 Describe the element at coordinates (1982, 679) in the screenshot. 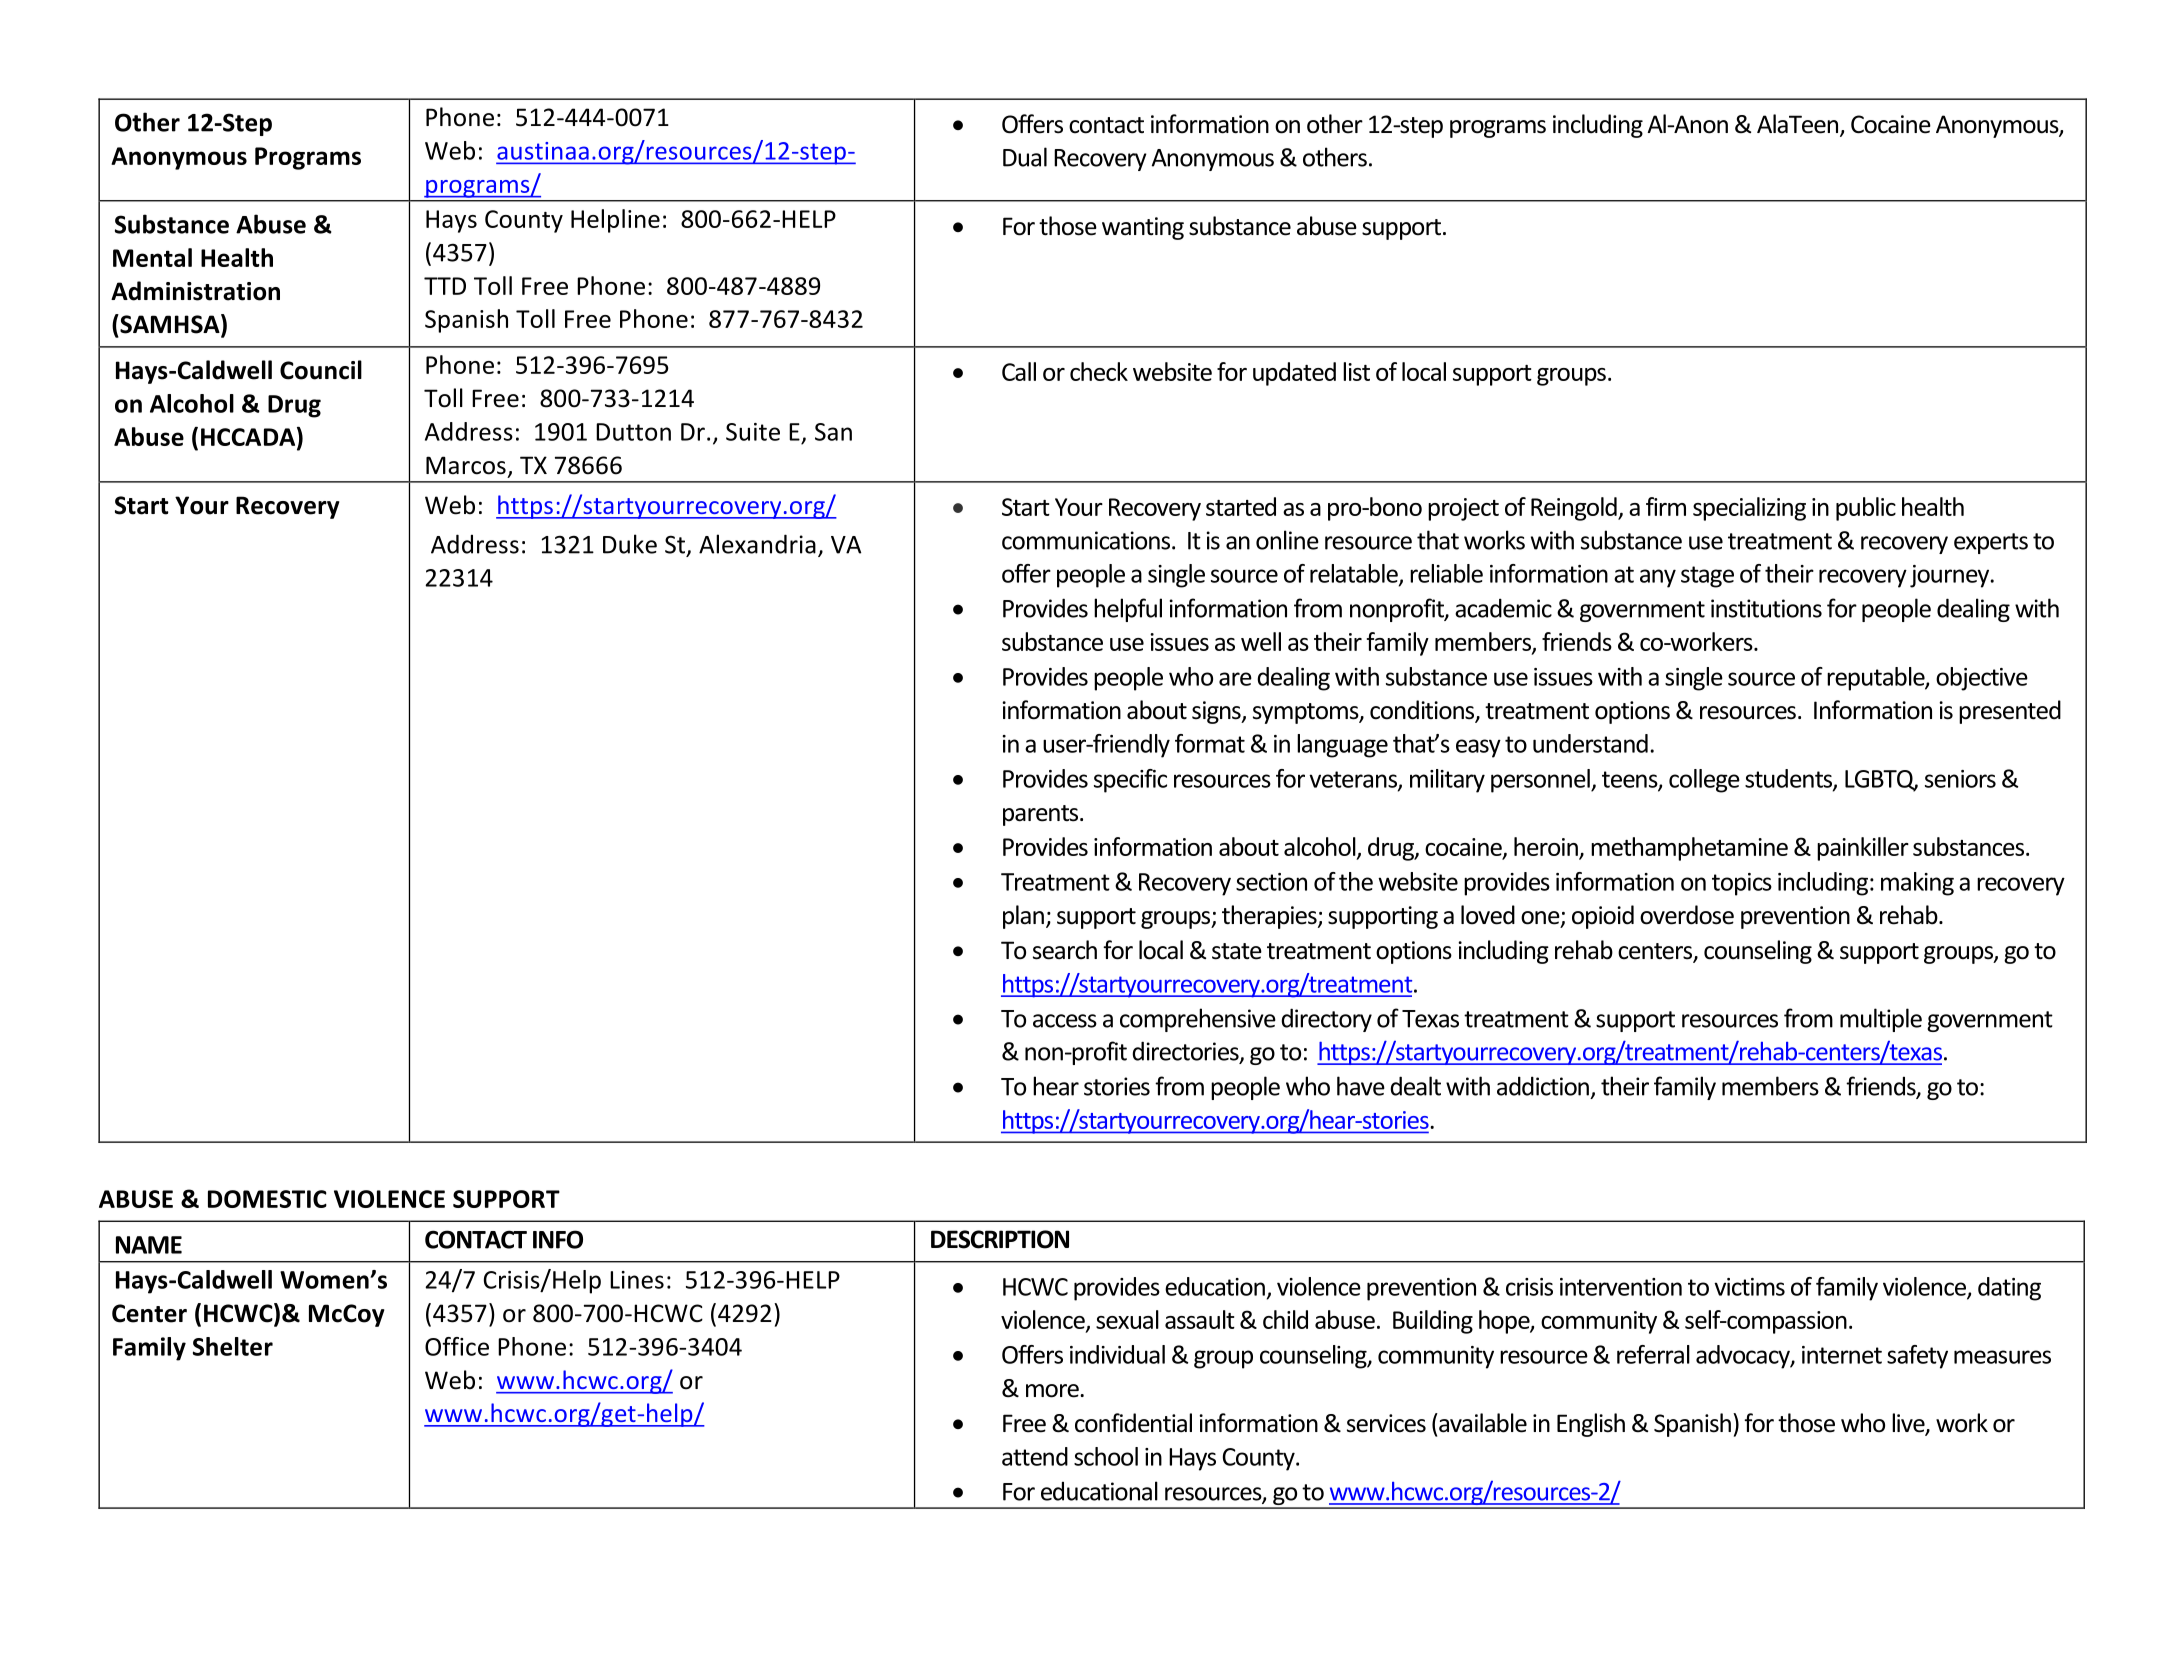

I see `objective` at that location.
